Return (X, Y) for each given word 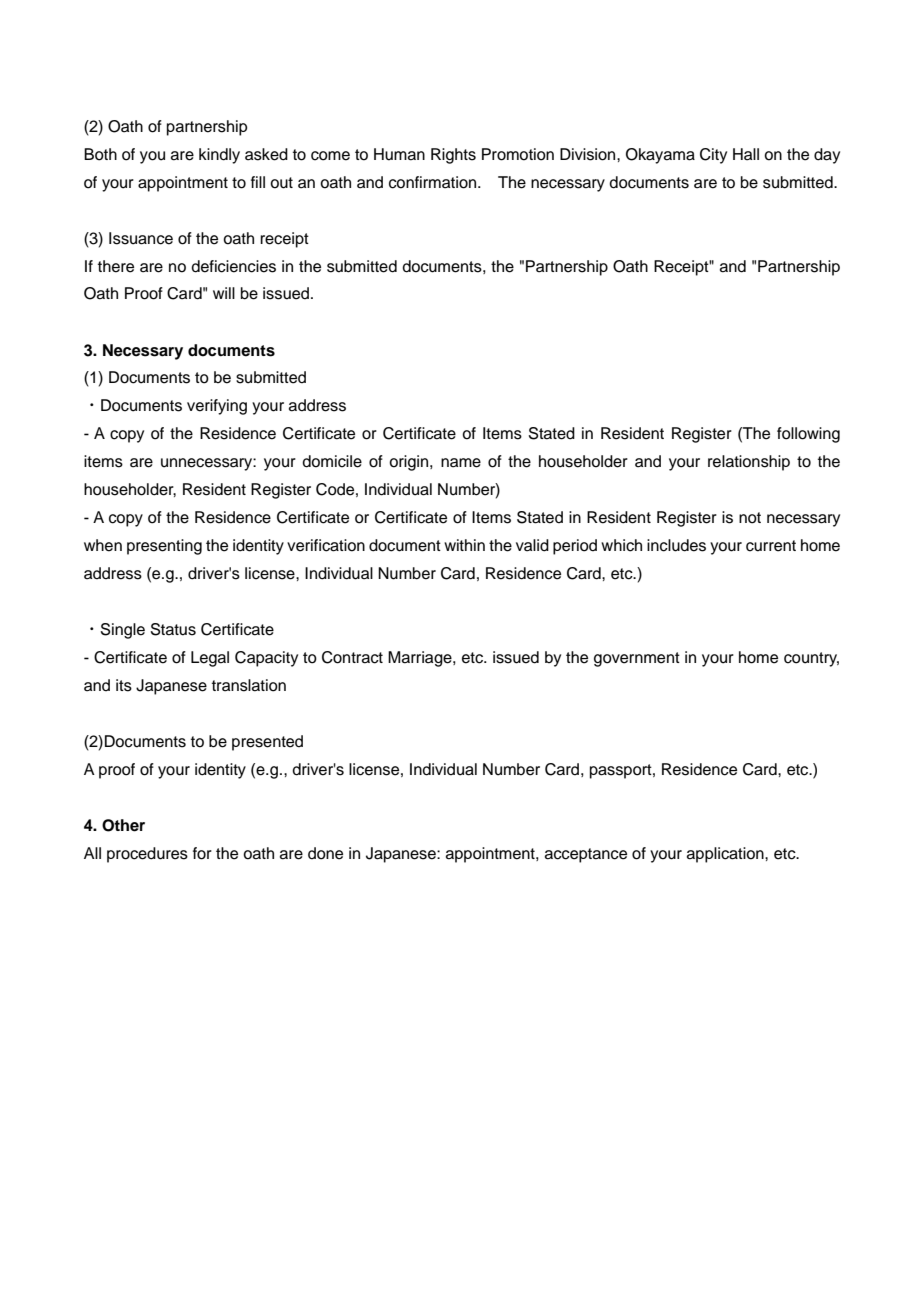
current (771, 546)
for (202, 853)
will (224, 293)
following (808, 435)
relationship (749, 463)
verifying (217, 407)
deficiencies (233, 266)
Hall (746, 154)
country (811, 659)
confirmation (434, 182)
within (464, 545)
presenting (164, 547)
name (461, 463)
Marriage (421, 659)
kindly (219, 156)
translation (249, 685)
